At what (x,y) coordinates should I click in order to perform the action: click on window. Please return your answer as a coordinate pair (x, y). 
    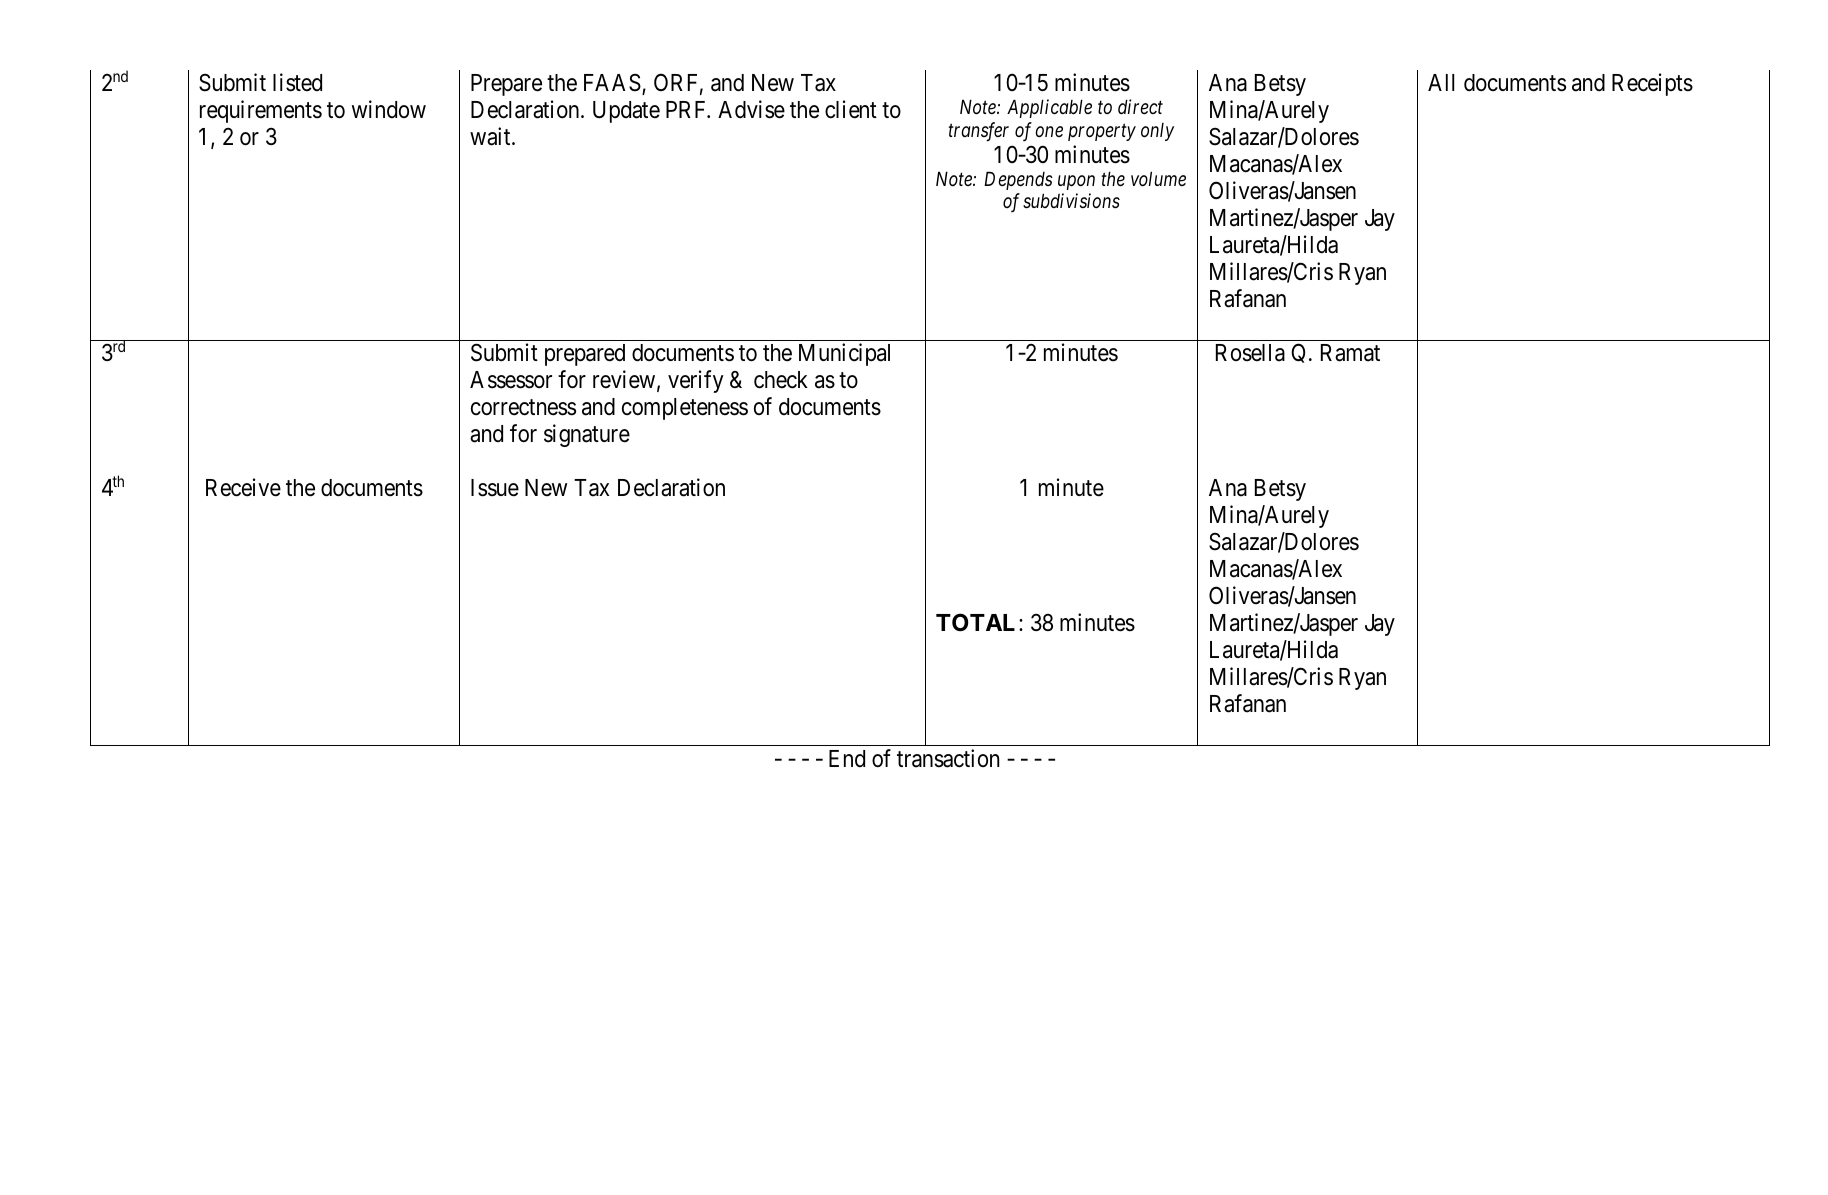
    Looking at the image, I should click on (389, 109).
